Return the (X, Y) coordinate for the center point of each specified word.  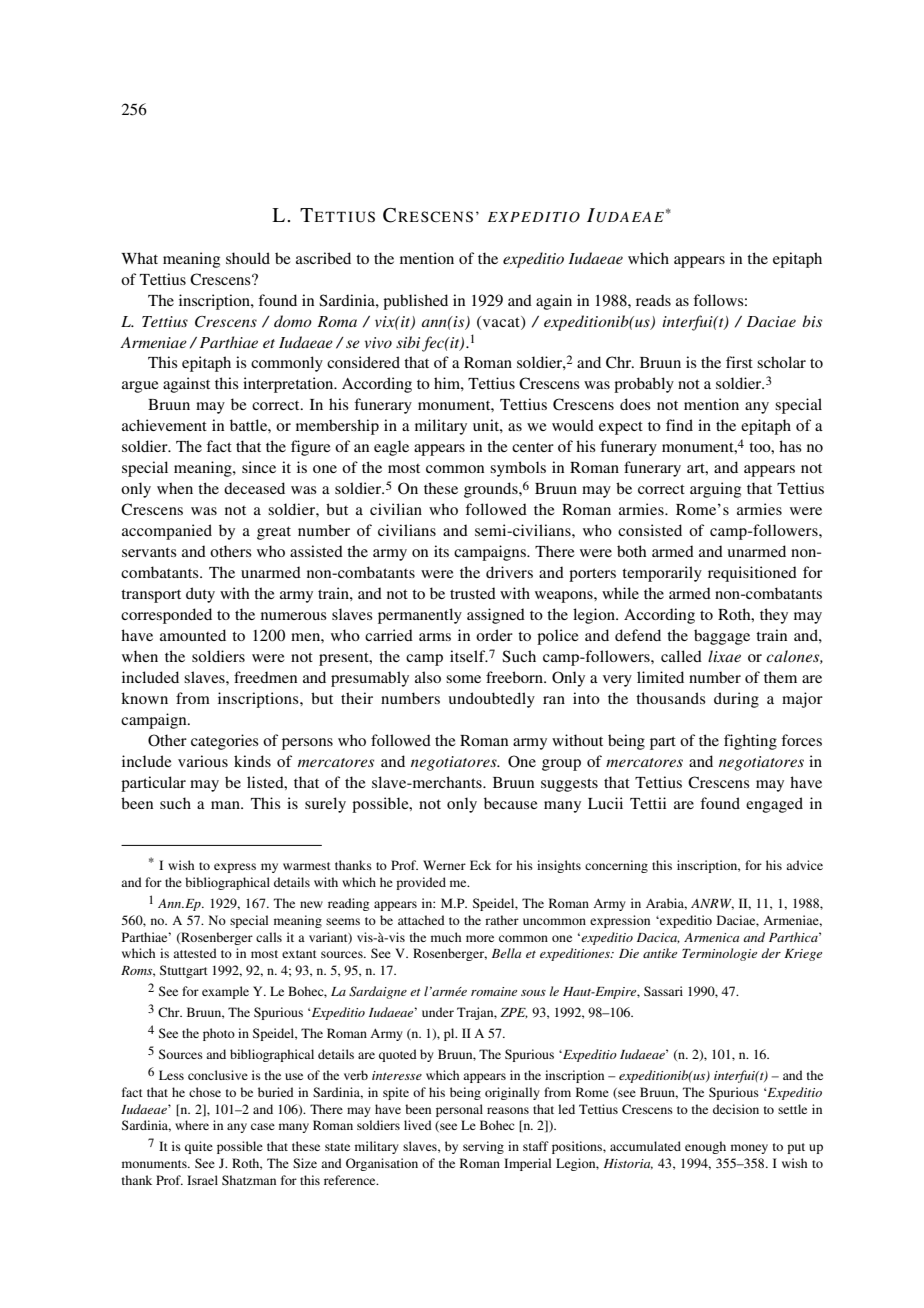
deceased (254, 488)
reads (653, 300)
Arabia (666, 904)
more (480, 938)
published (415, 302)
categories (225, 742)
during (736, 700)
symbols (518, 469)
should (248, 258)
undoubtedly (491, 700)
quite (199, 1147)
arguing (715, 490)
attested (195, 953)
